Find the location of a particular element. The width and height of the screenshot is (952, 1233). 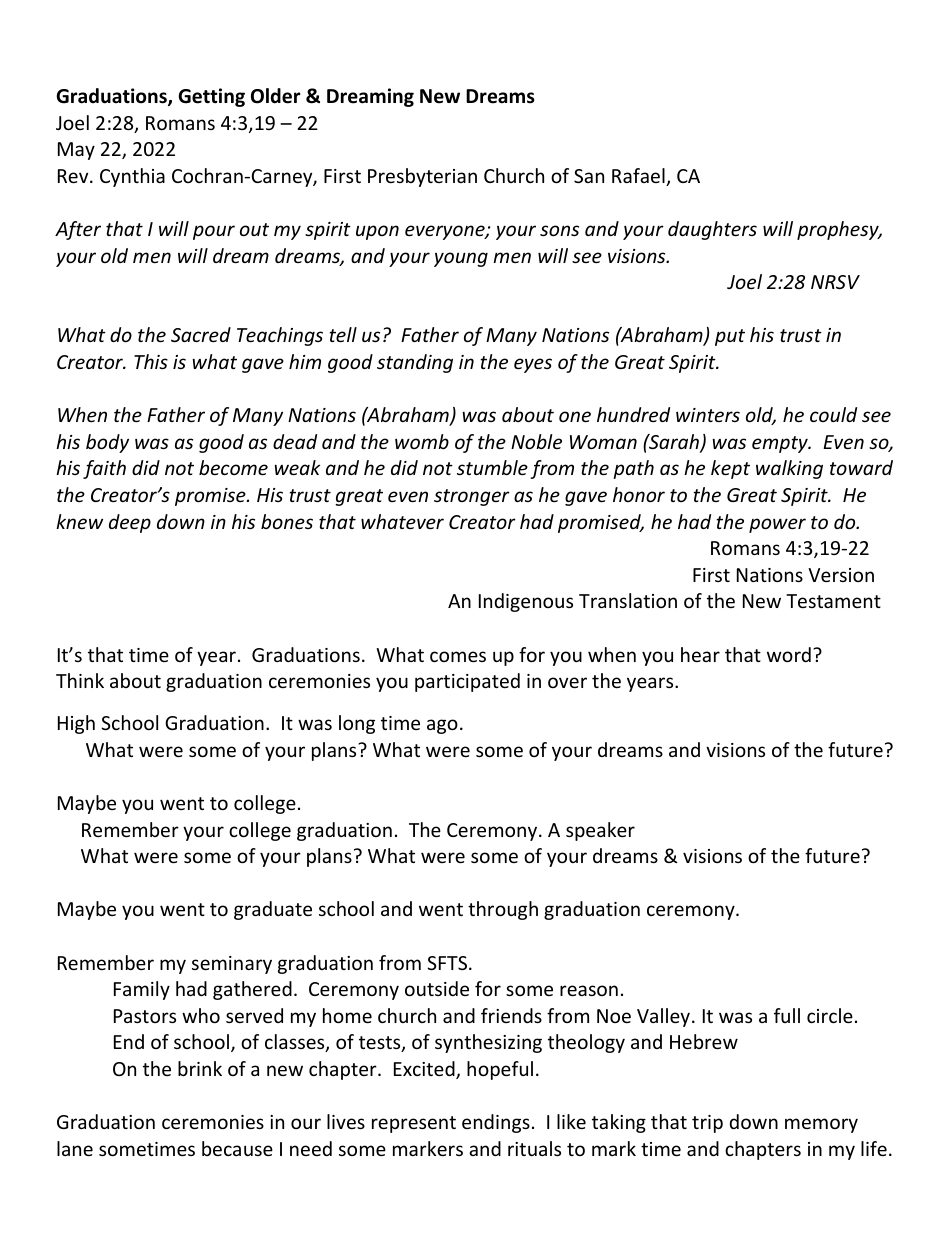

Presbyterian is located at coordinates (422, 177).
